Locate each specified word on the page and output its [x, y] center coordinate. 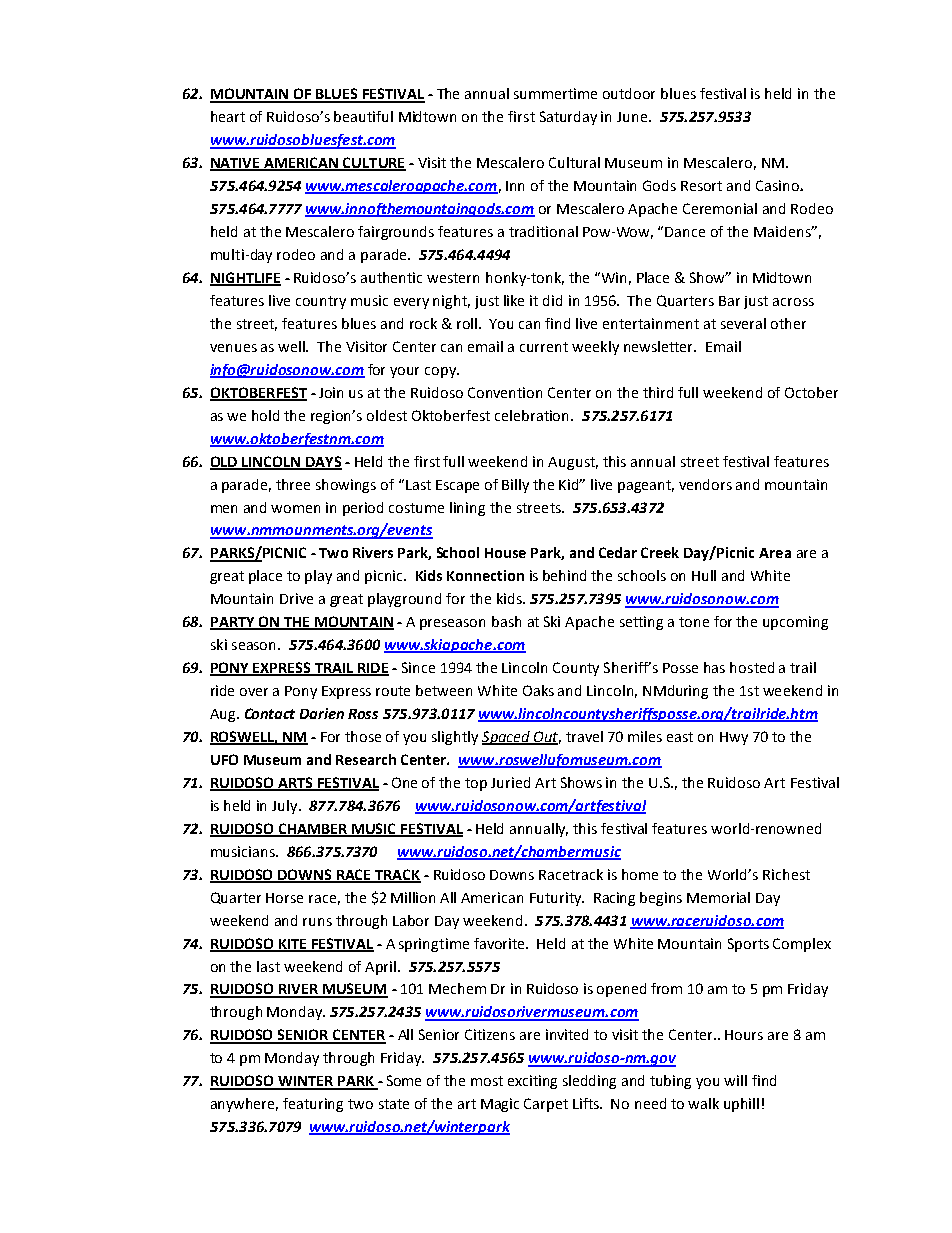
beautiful [363, 116]
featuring [313, 1105]
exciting [532, 1082]
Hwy [734, 738]
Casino [778, 185]
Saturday [568, 118]
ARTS [295, 784]
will [735, 1080]
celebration [533, 415]
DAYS [323, 462]
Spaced [507, 738]
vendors [705, 484]
